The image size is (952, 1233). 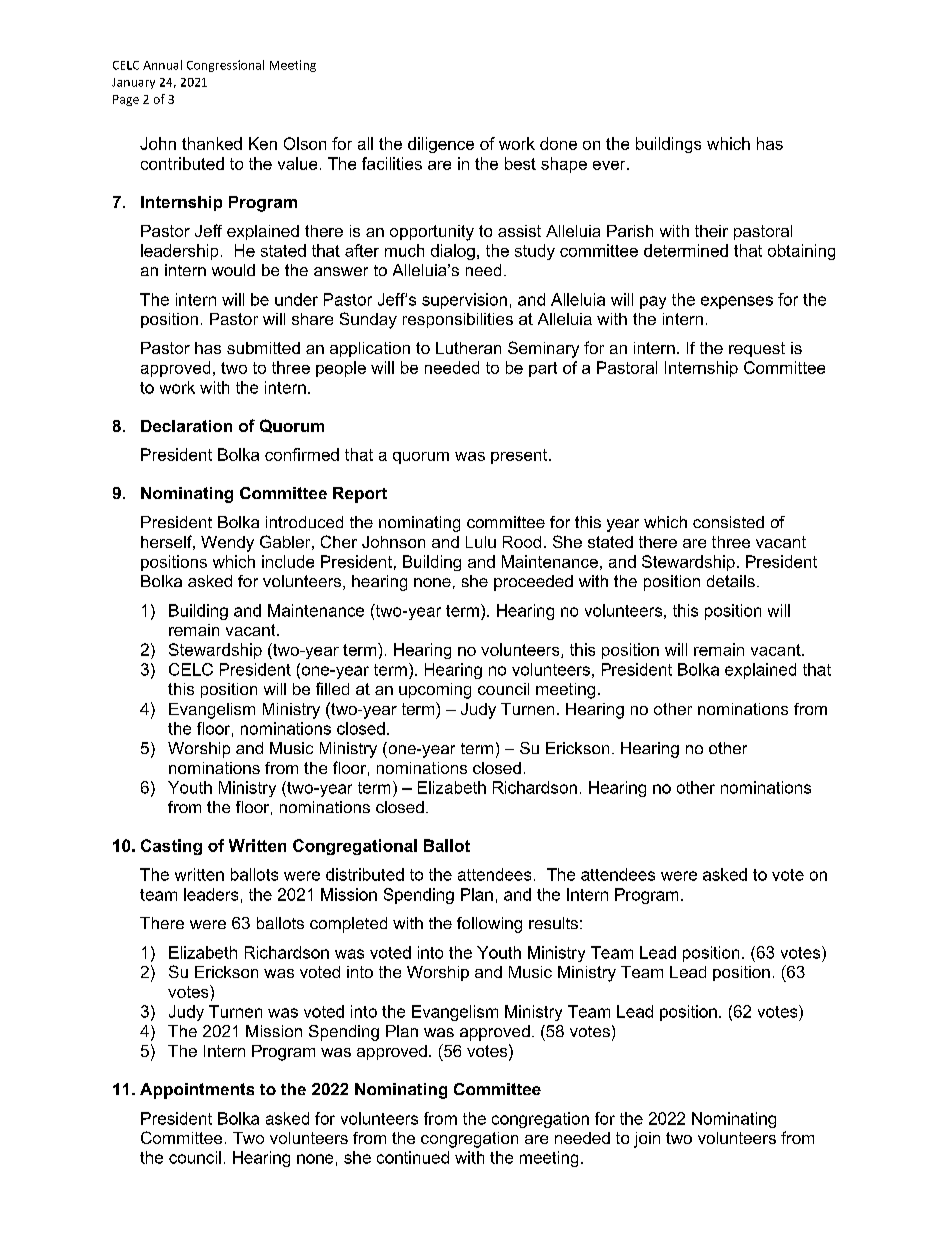 What do you see at coordinates (731, 581) in the screenshot?
I see `details` at bounding box center [731, 581].
